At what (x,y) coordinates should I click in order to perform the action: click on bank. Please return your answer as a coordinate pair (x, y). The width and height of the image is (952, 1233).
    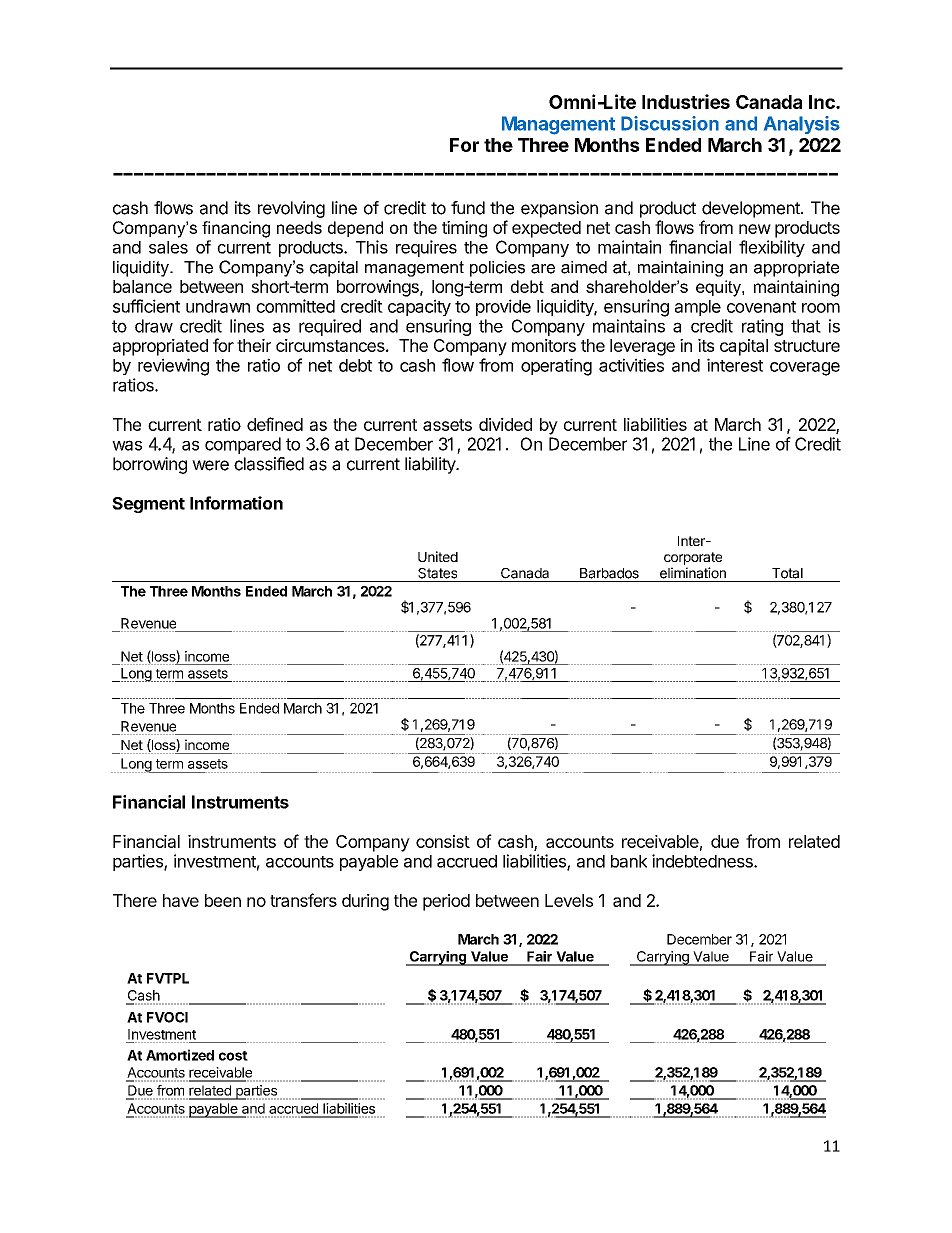
    Looking at the image, I should click on (629, 861).
